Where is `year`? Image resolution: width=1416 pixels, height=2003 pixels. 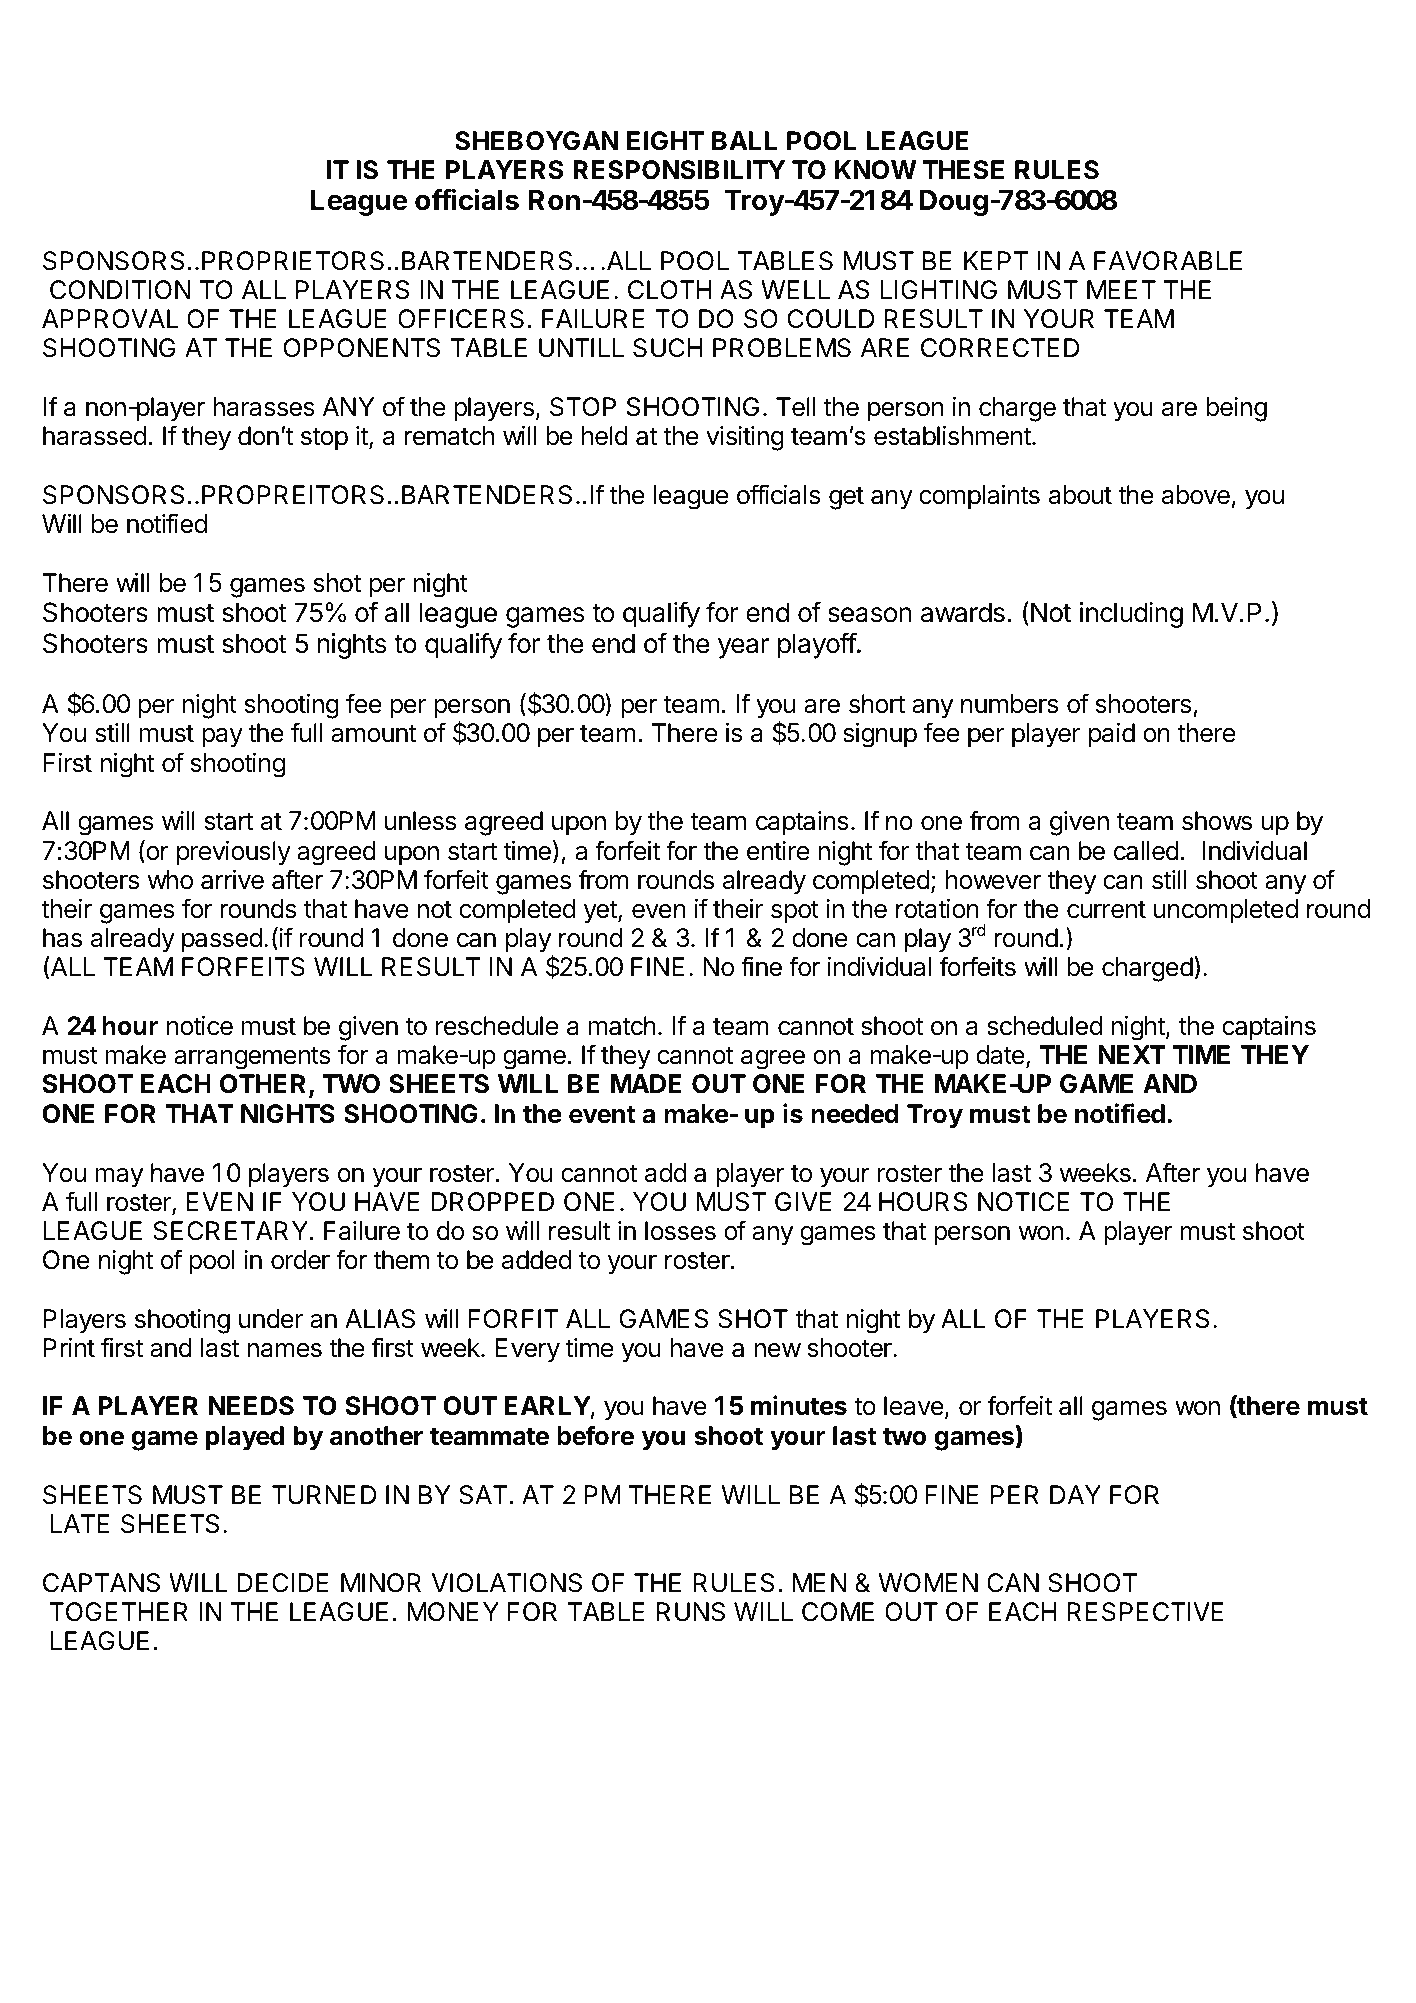
year is located at coordinates (743, 648).
